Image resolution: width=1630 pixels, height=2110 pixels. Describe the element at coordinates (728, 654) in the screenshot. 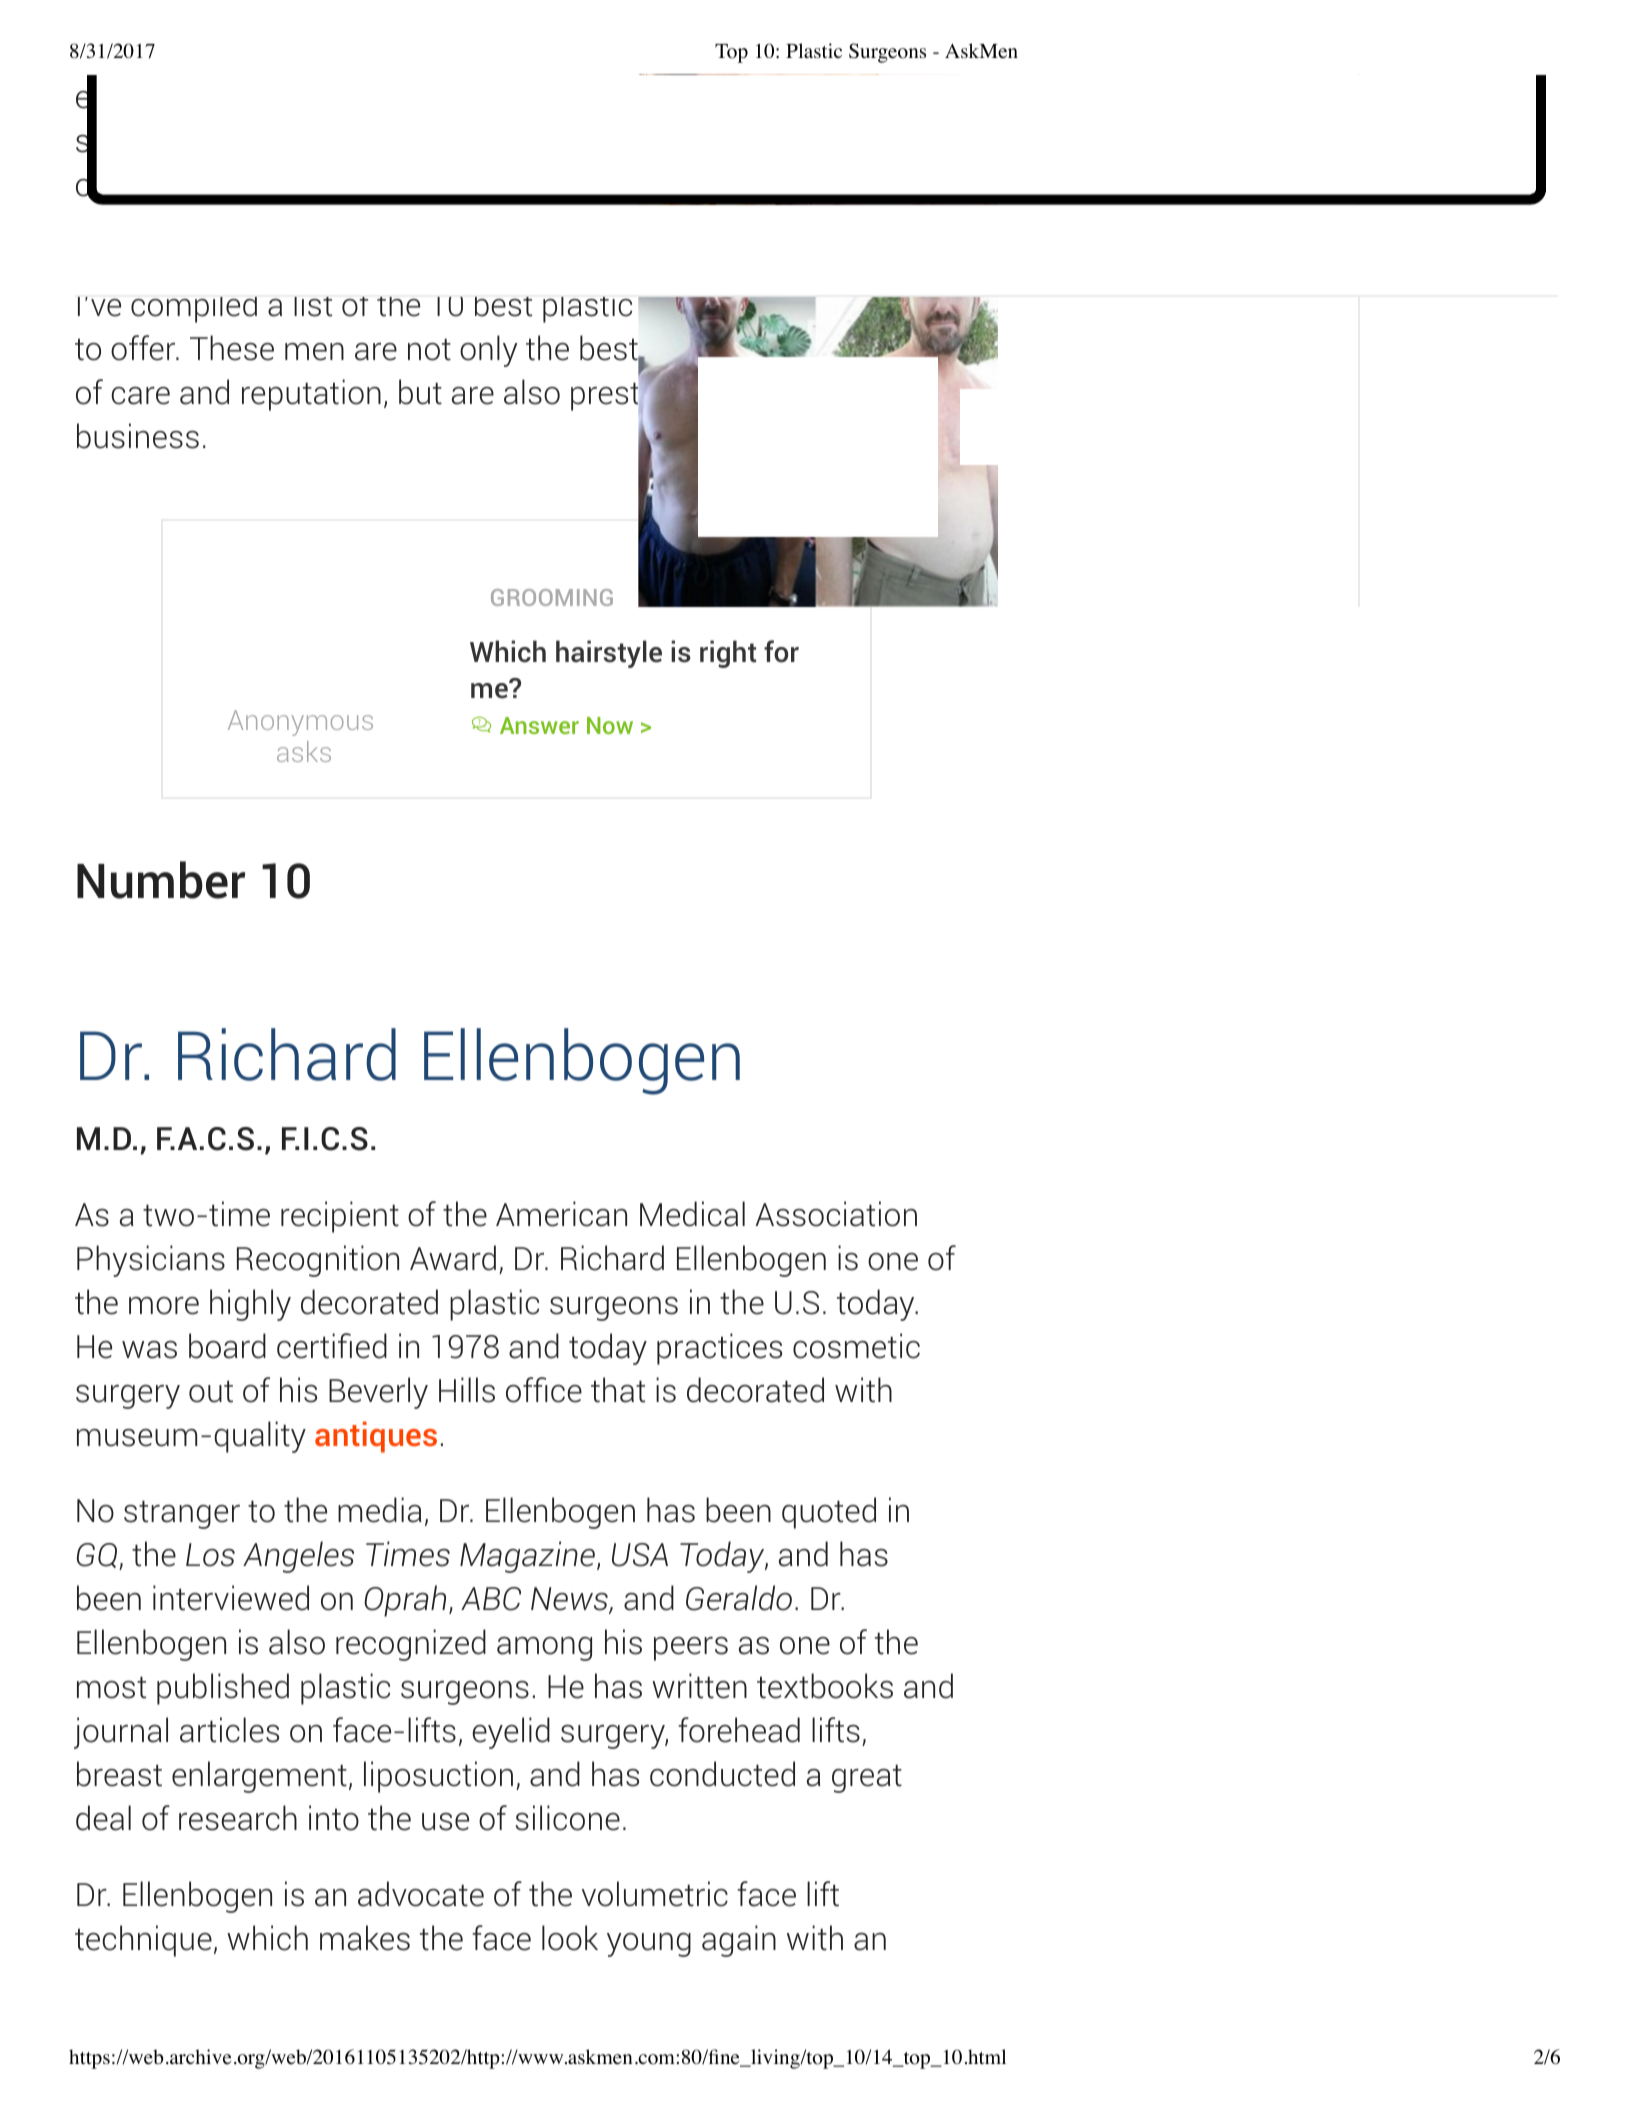

I see `right` at that location.
